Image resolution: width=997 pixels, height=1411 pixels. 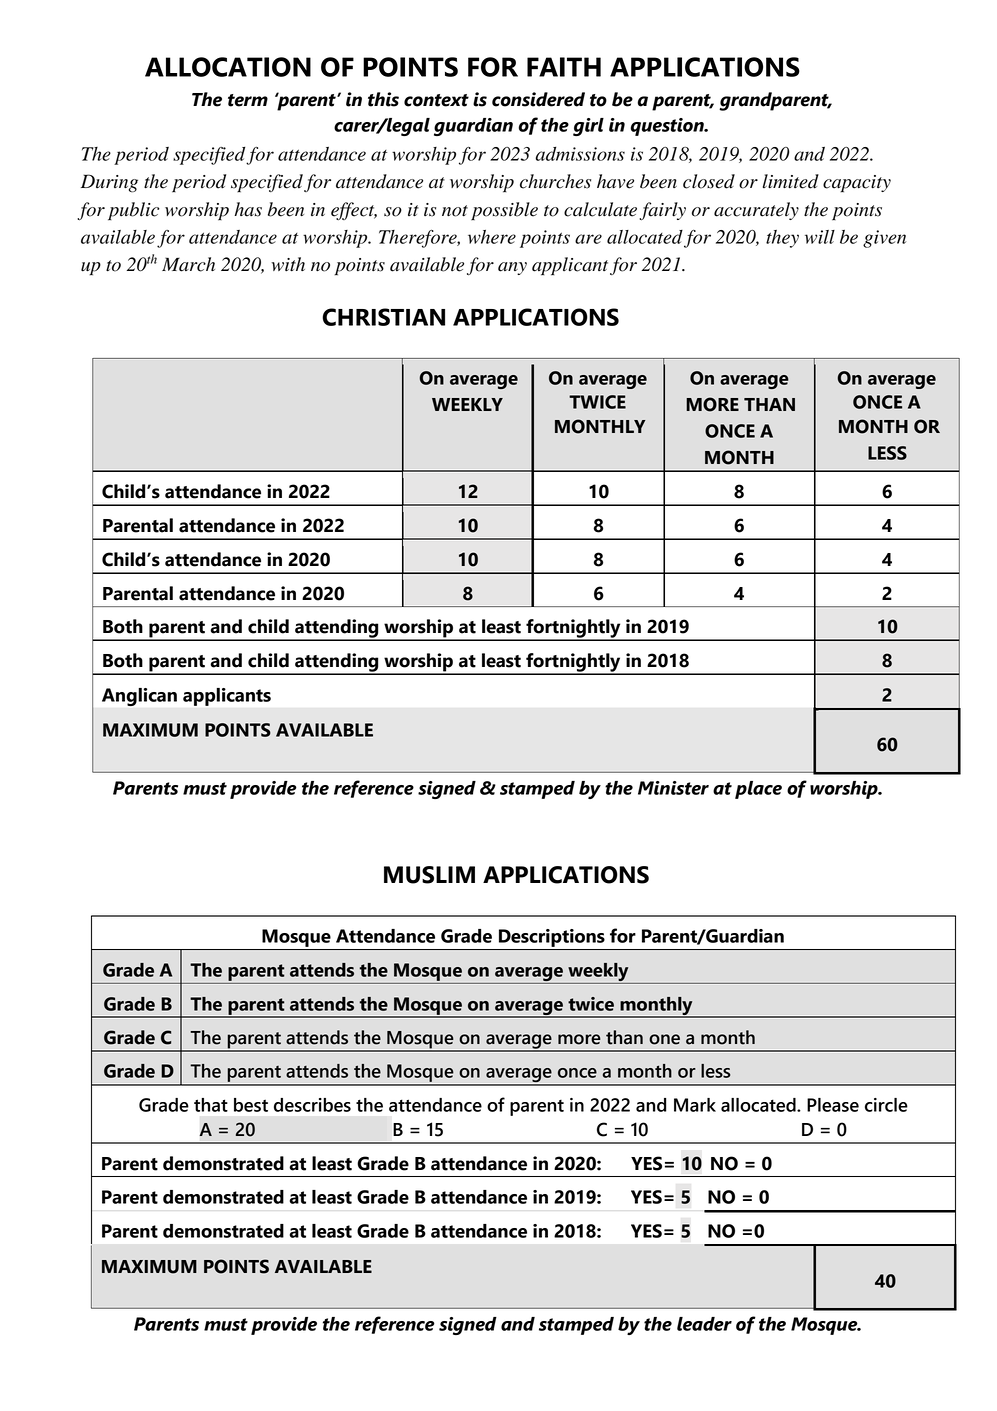 What do you see at coordinates (248, 100) in the screenshot?
I see `term` at bounding box center [248, 100].
